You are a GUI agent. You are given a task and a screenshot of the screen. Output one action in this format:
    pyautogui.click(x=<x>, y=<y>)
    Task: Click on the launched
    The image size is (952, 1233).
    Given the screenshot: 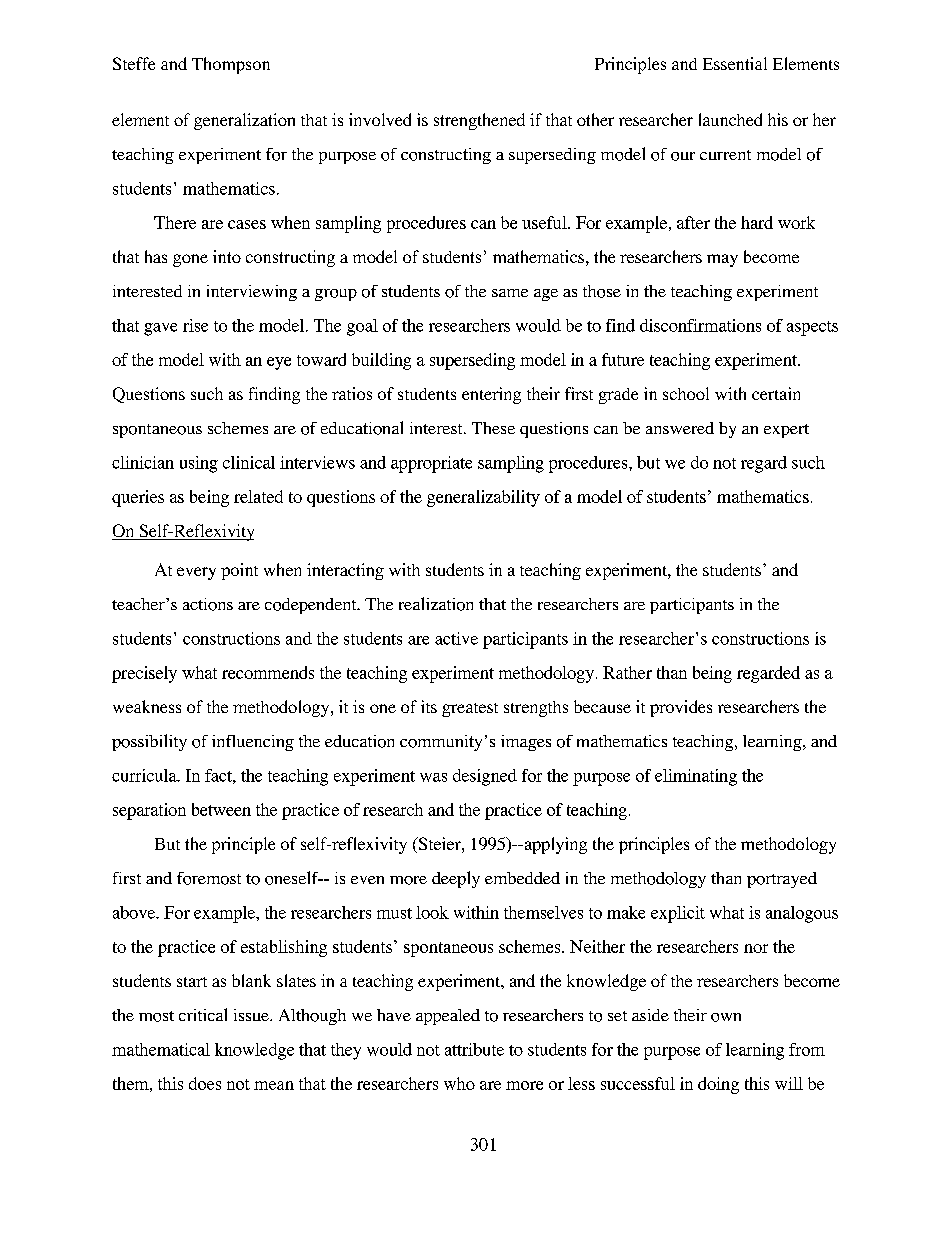 What is the action you would take?
    pyautogui.click(x=730, y=119)
